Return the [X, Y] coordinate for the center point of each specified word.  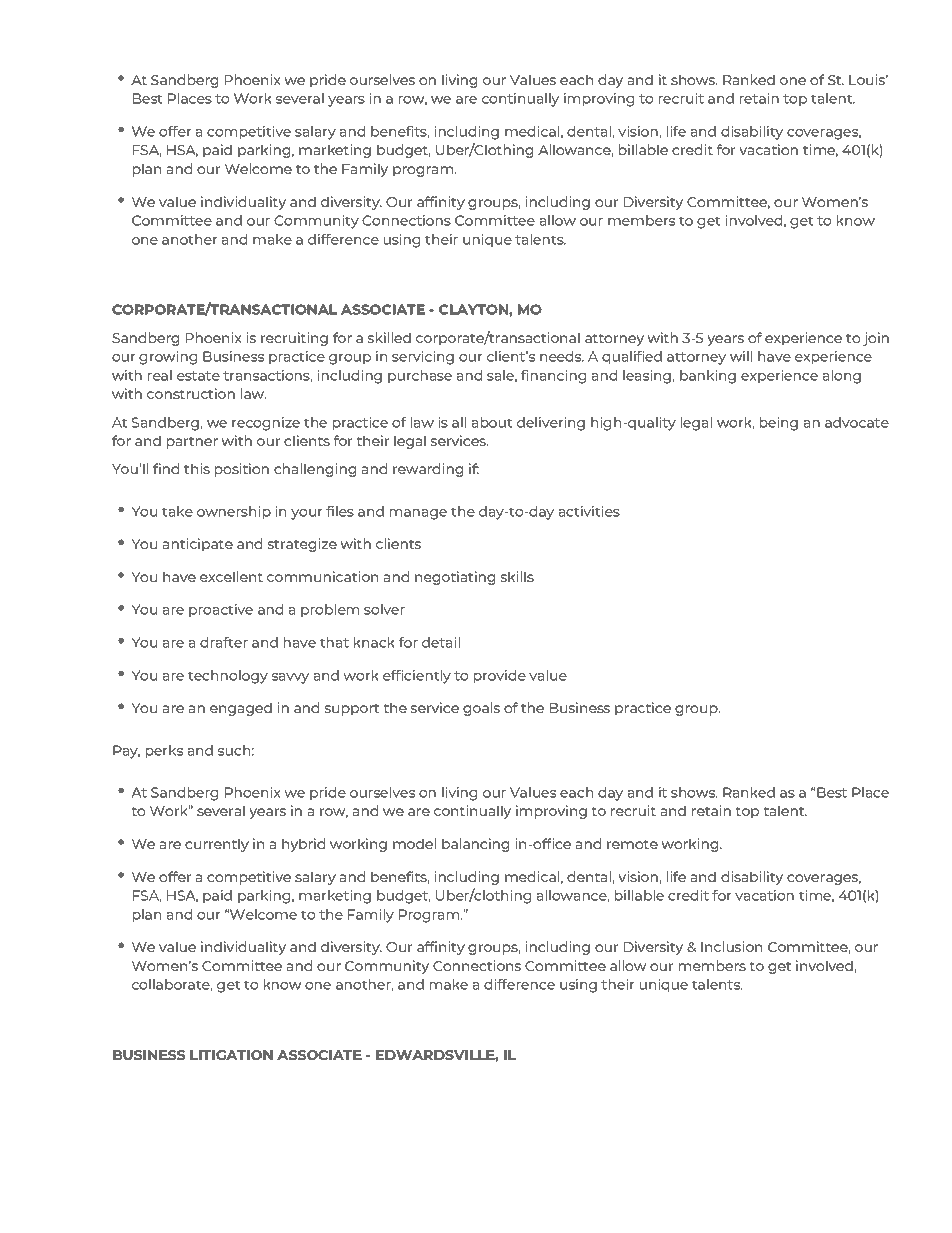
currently [217, 845]
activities [589, 511]
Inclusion [731, 946]
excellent [231, 576]
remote [632, 844]
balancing [475, 845]
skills [517, 576]
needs [562, 356]
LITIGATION [231, 1055]
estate [198, 376]
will [741, 356]
